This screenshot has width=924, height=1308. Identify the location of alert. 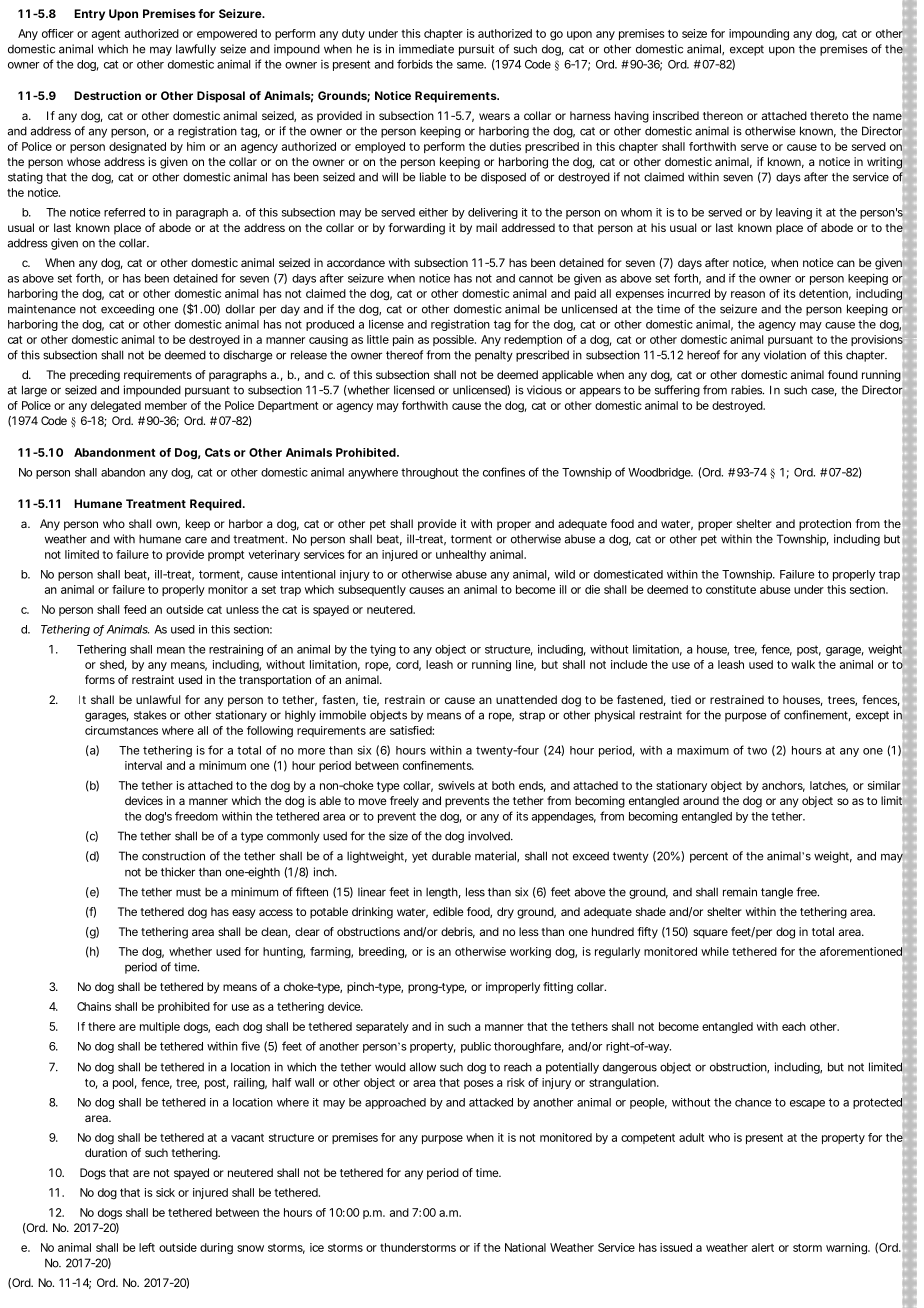
(763, 1247).
